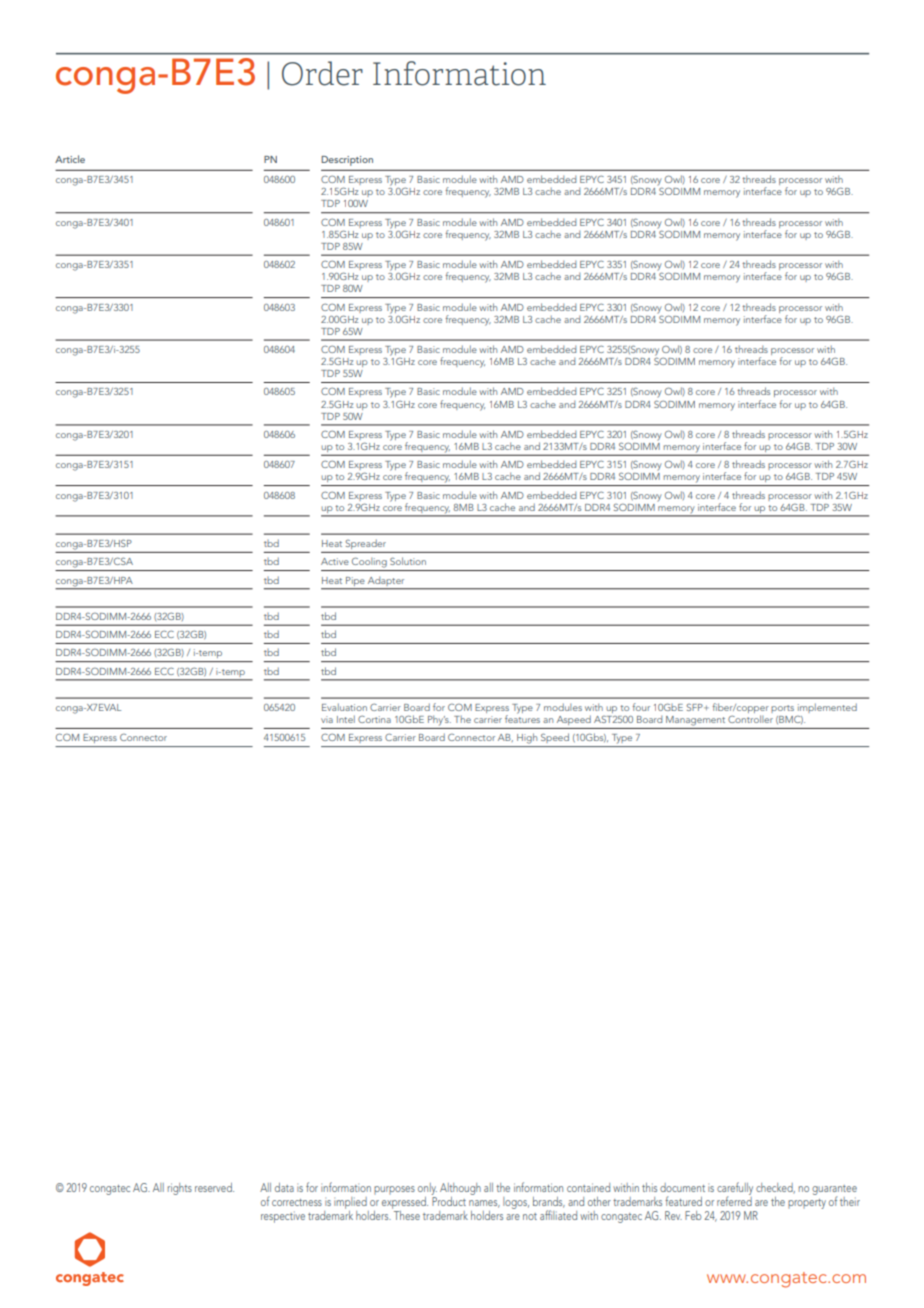 The height and width of the screenshot is (1308, 924). Describe the element at coordinates (460, 1190) in the screenshot. I see `Although` at that location.
